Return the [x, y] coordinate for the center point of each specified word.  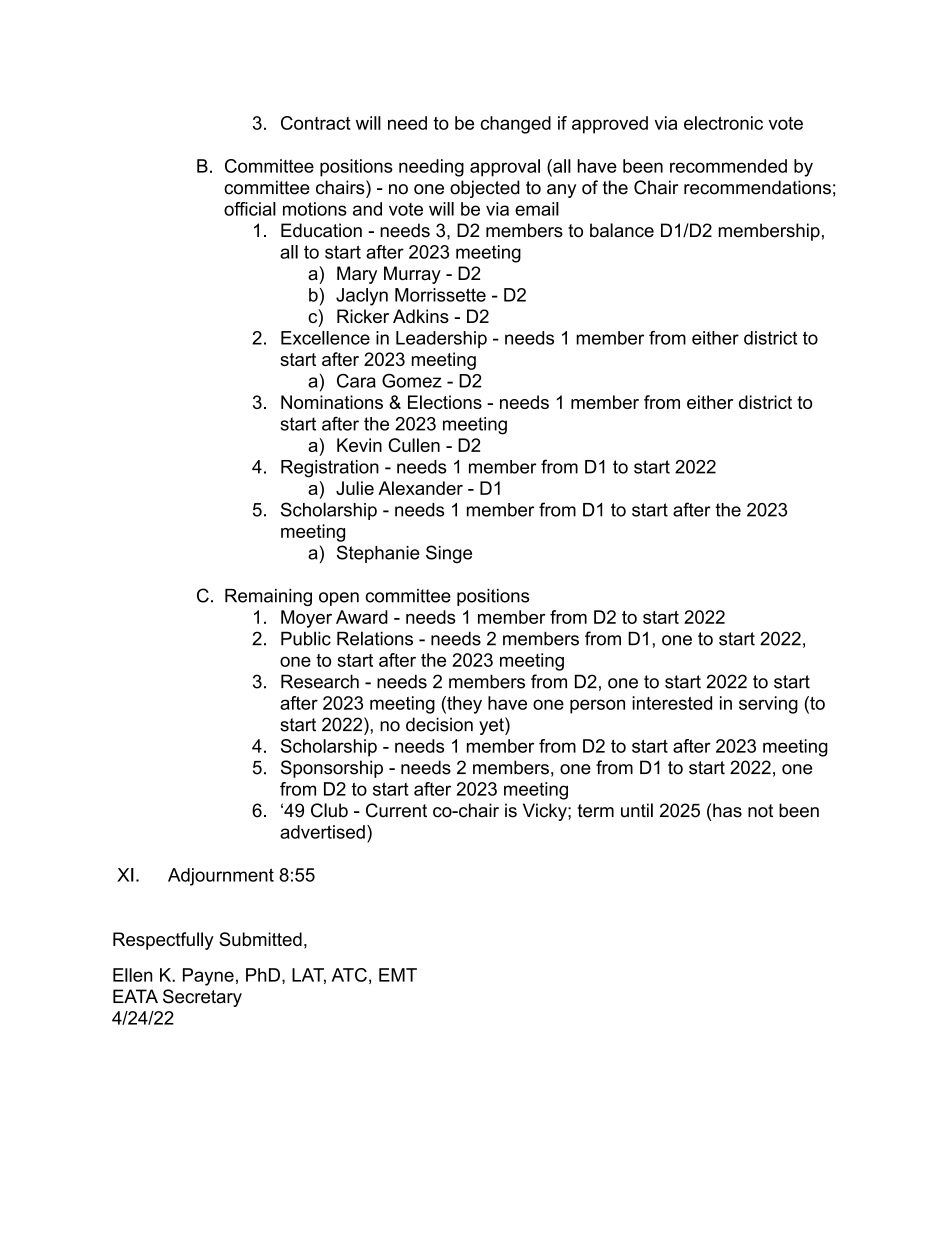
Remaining [268, 597]
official [250, 209]
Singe [449, 554]
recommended [728, 166]
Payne [208, 977]
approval [505, 168]
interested [672, 703]
